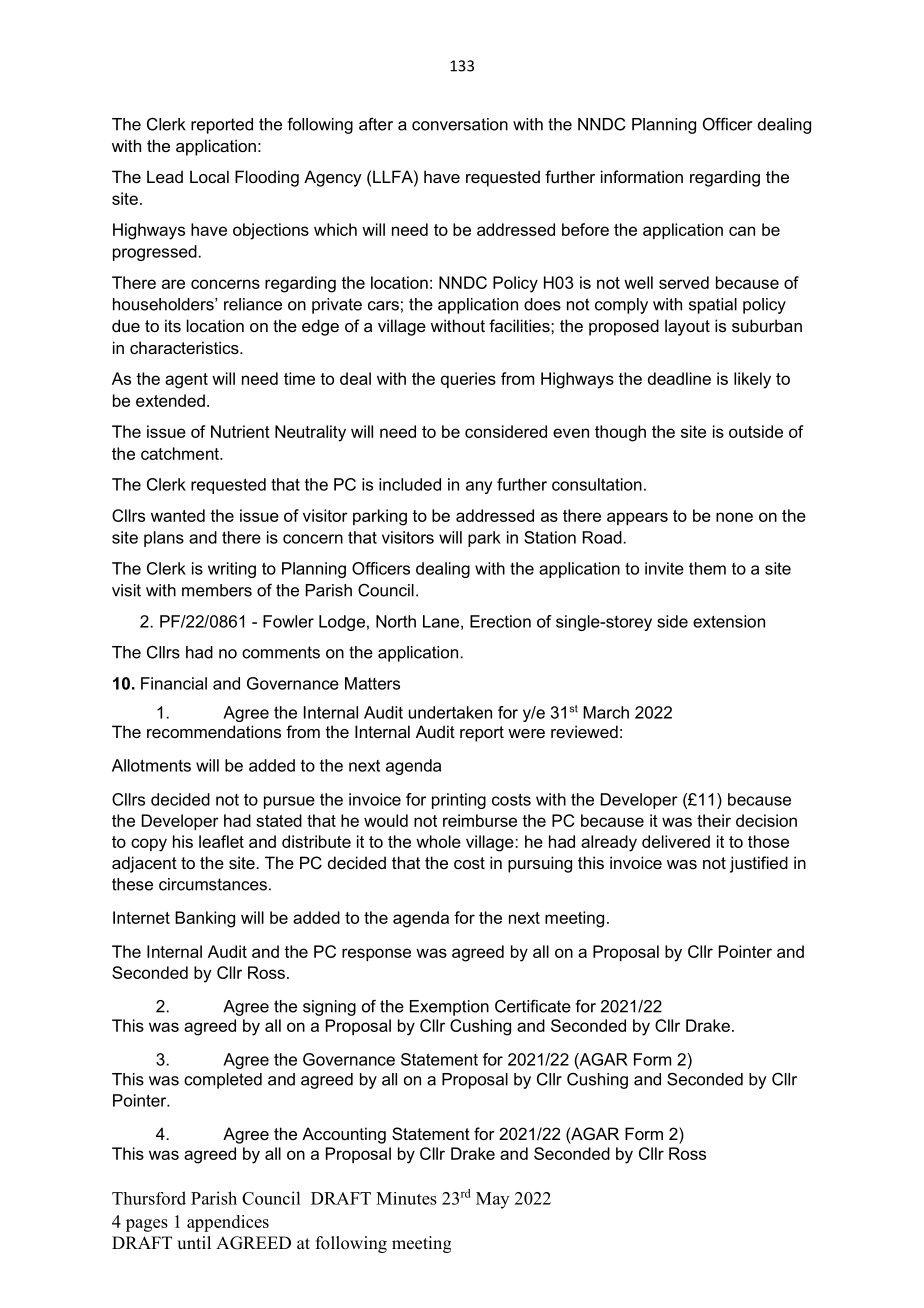 The image size is (924, 1308). I want to click on Minutes, so click(406, 1198).
